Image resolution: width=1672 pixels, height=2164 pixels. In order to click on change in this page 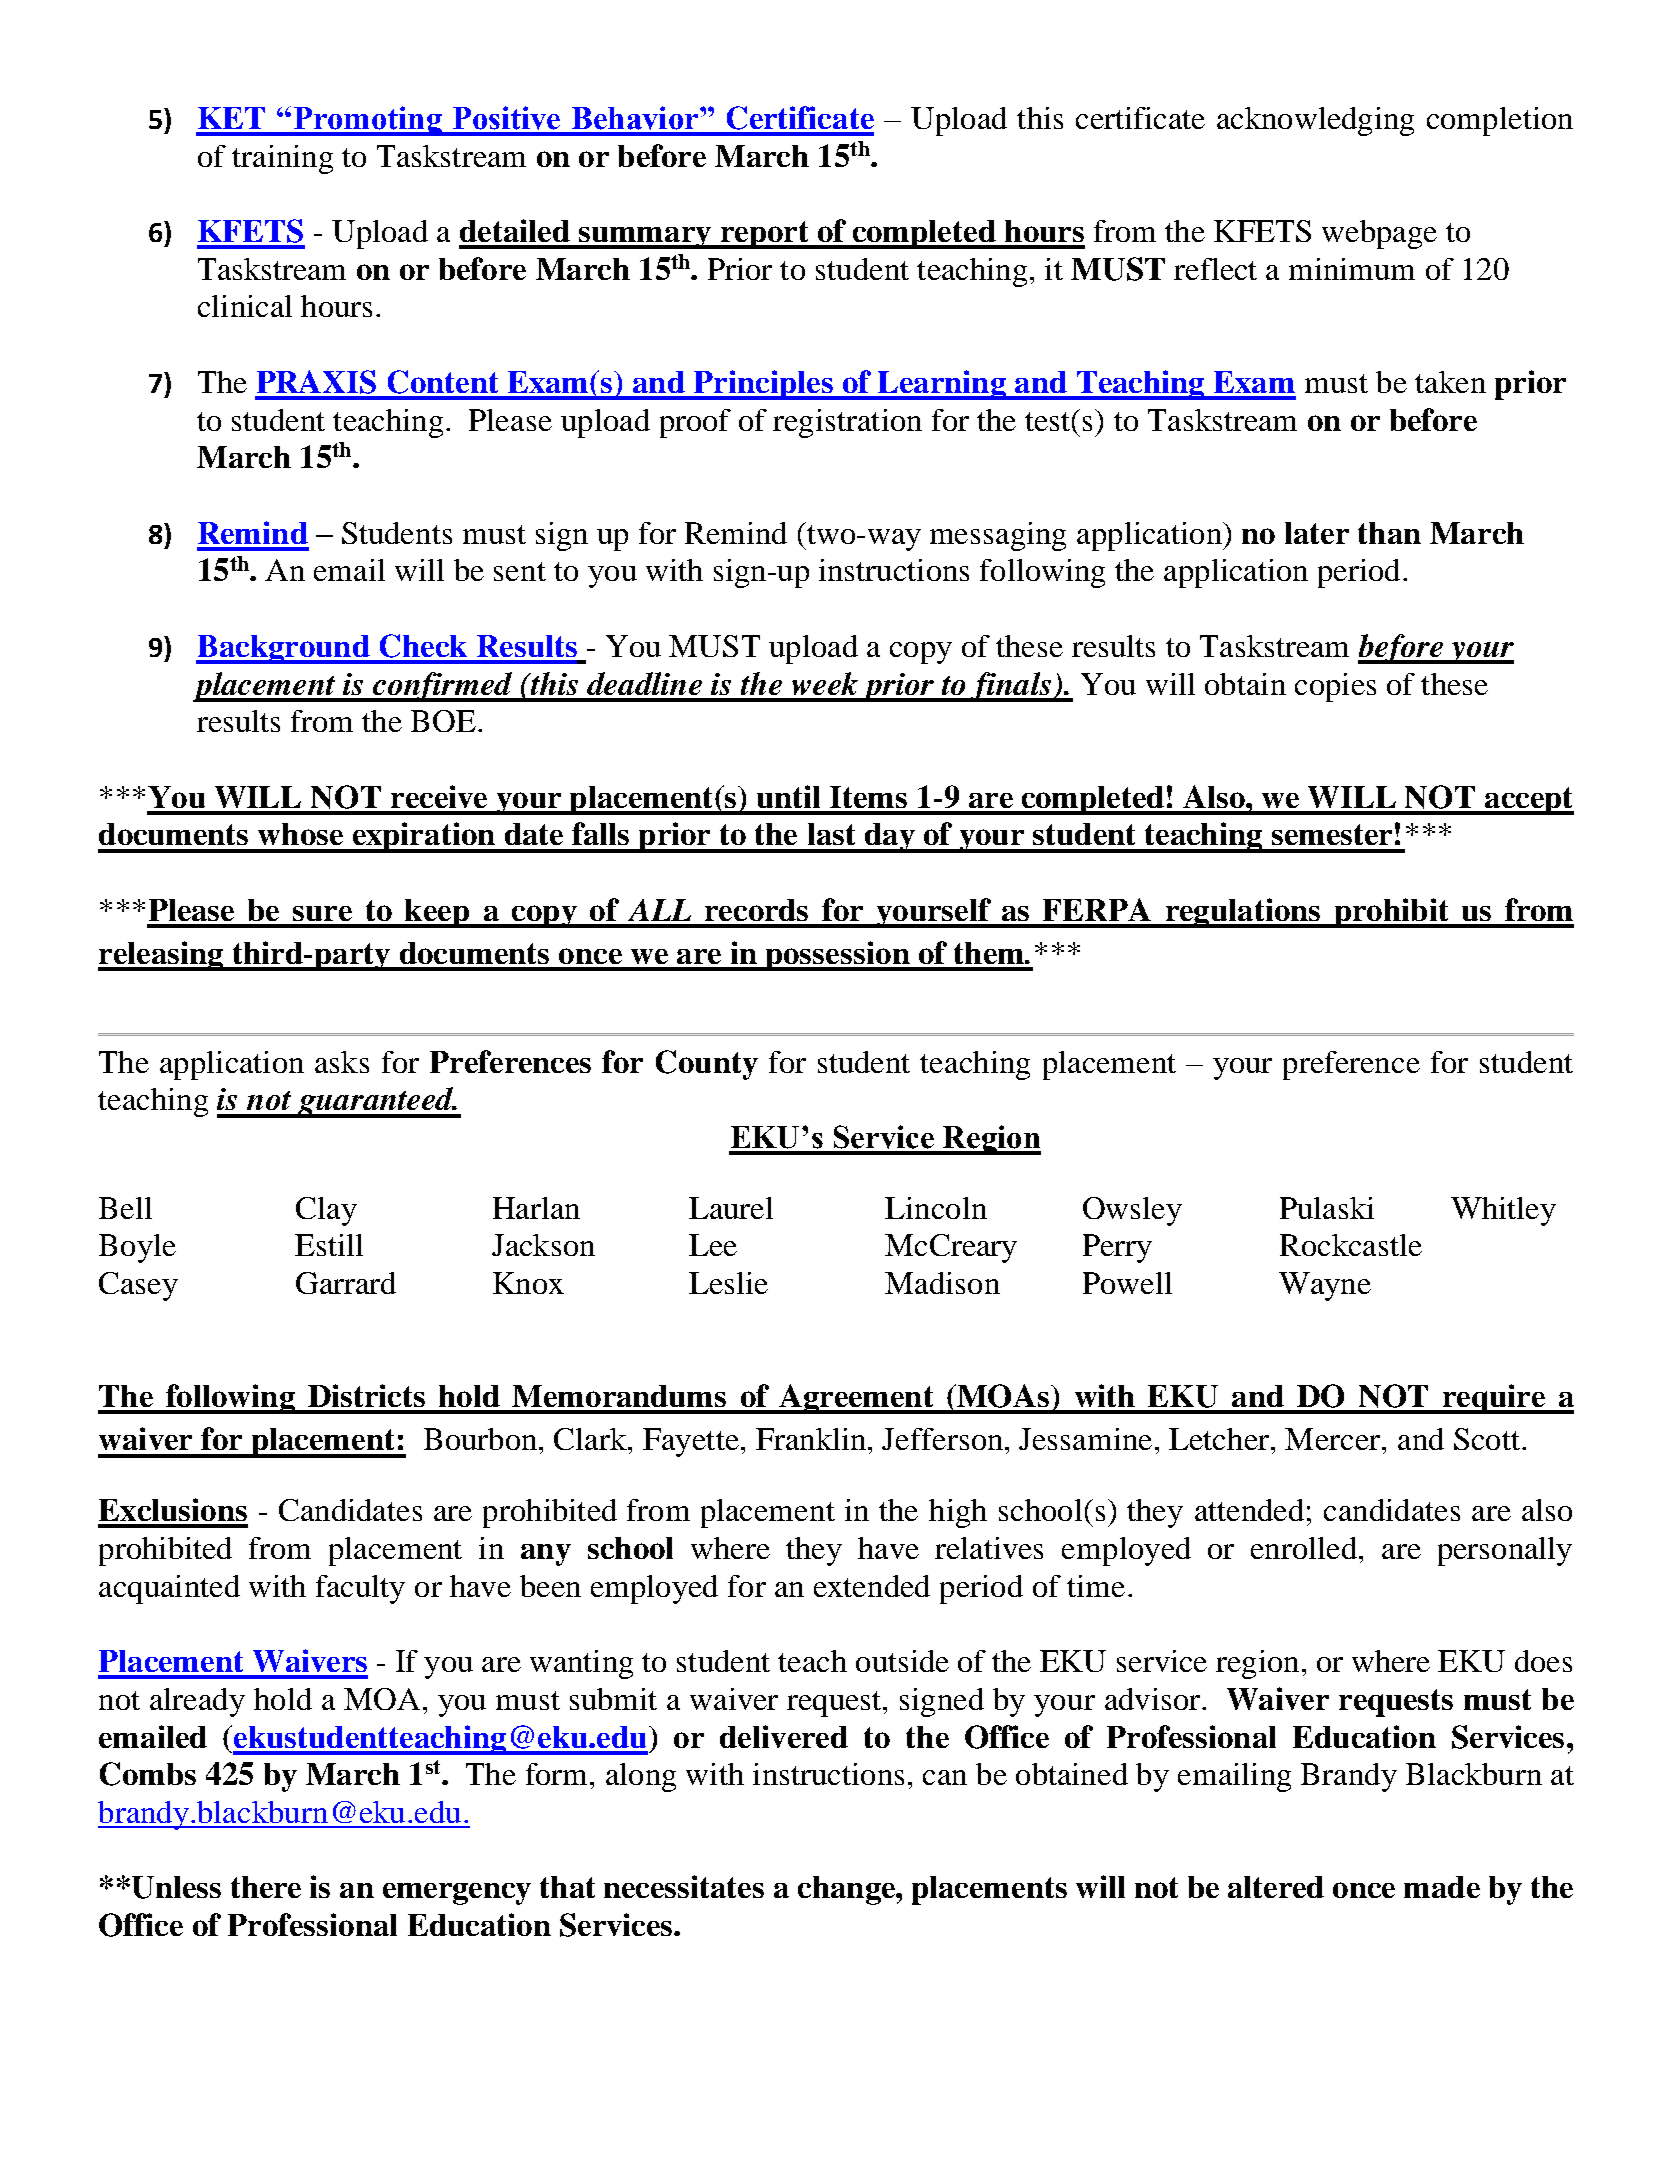, I will do `click(847, 1890)`.
